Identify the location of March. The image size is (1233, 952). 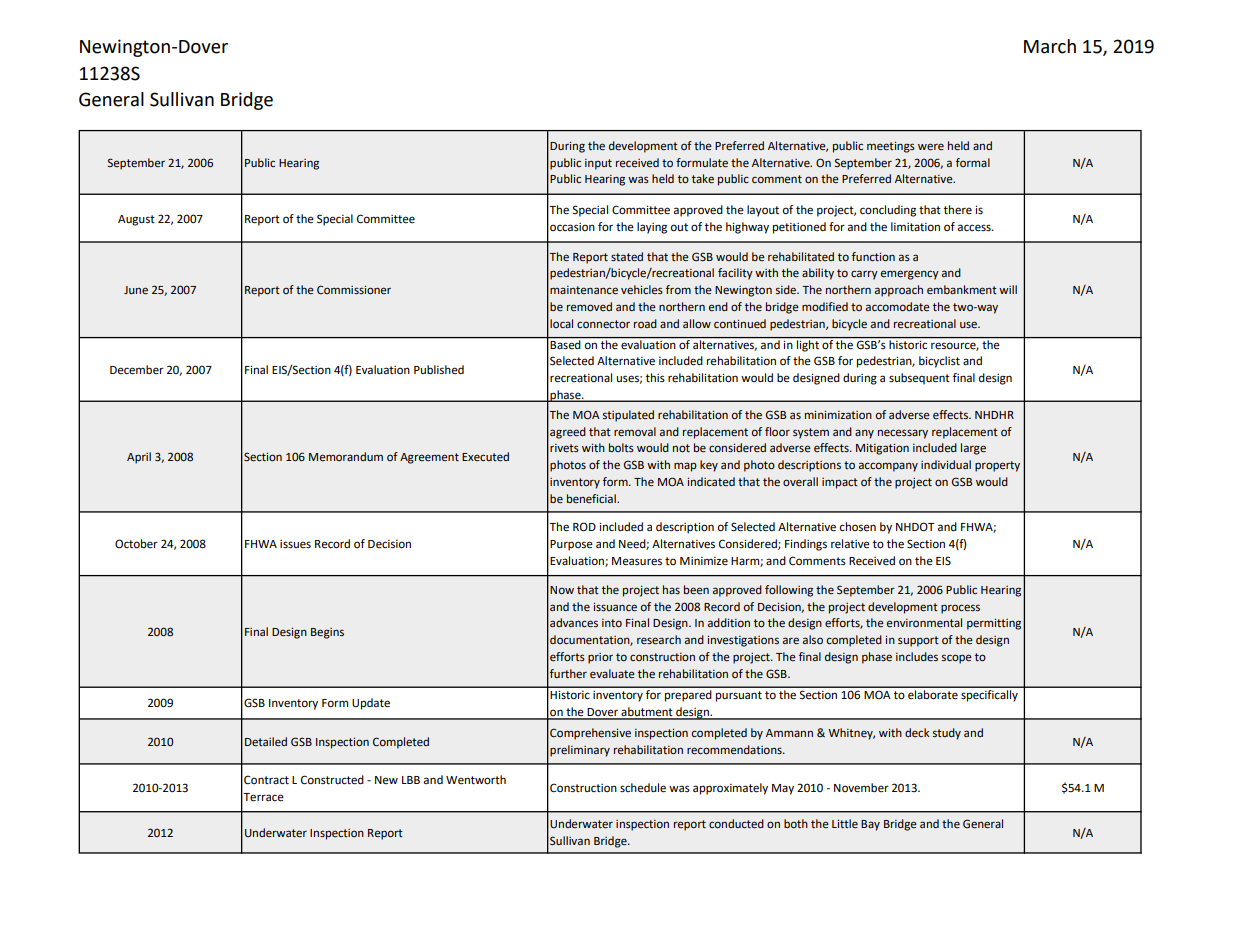
(1050, 46).
